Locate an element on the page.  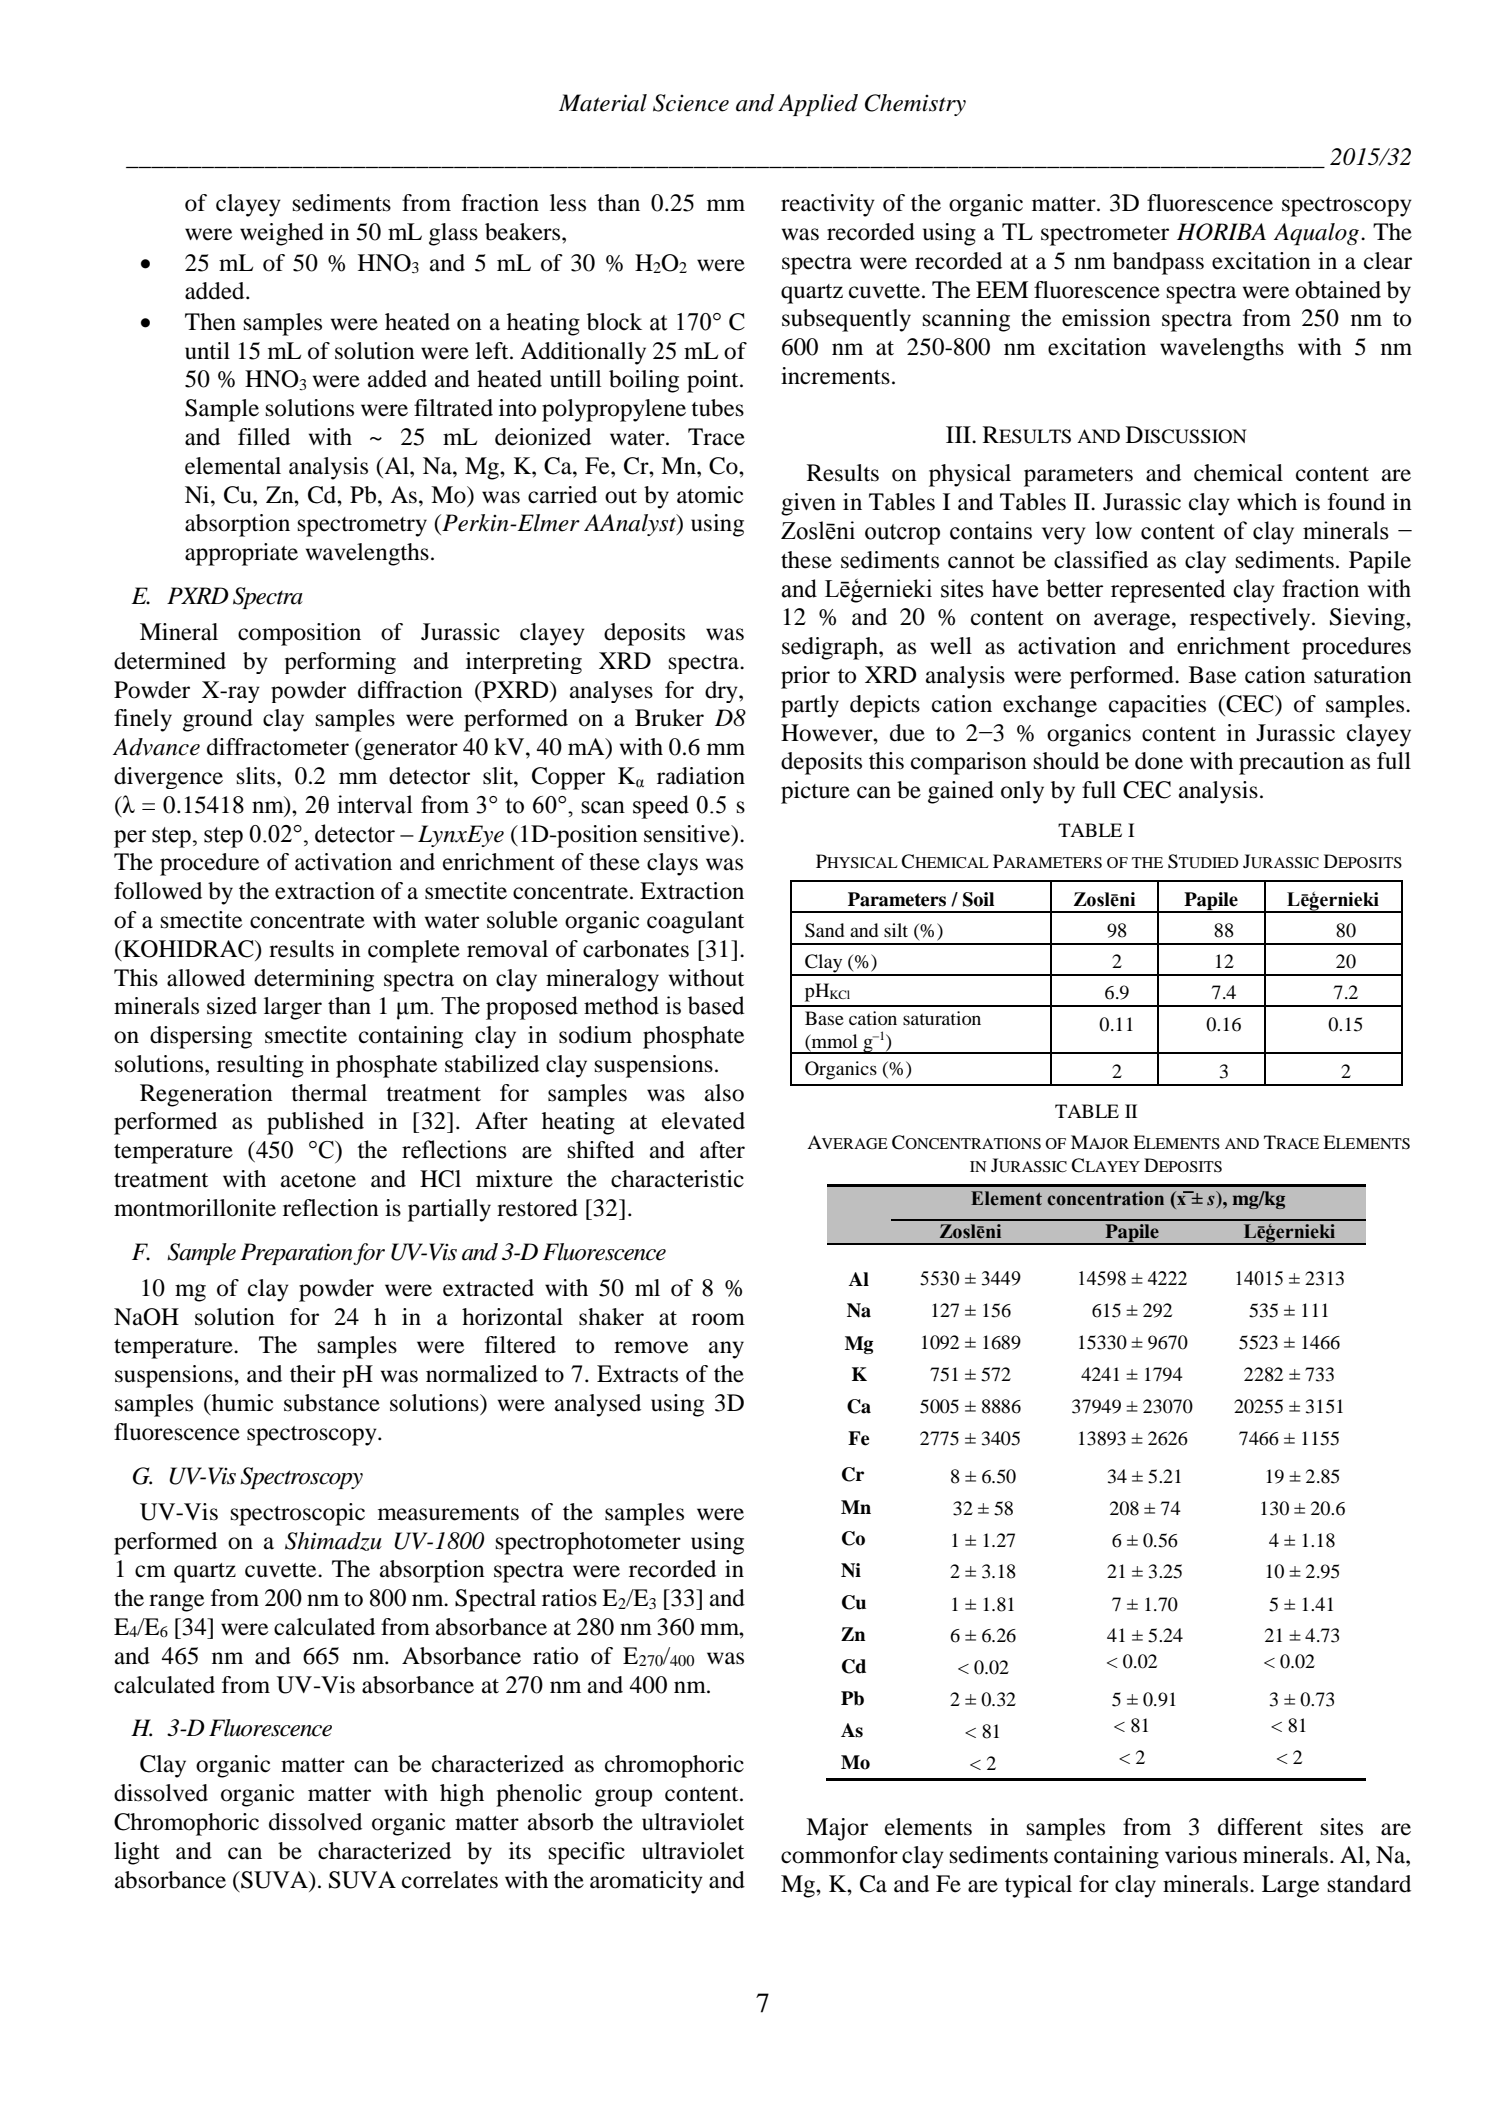
weighed is located at coordinates (282, 234).
